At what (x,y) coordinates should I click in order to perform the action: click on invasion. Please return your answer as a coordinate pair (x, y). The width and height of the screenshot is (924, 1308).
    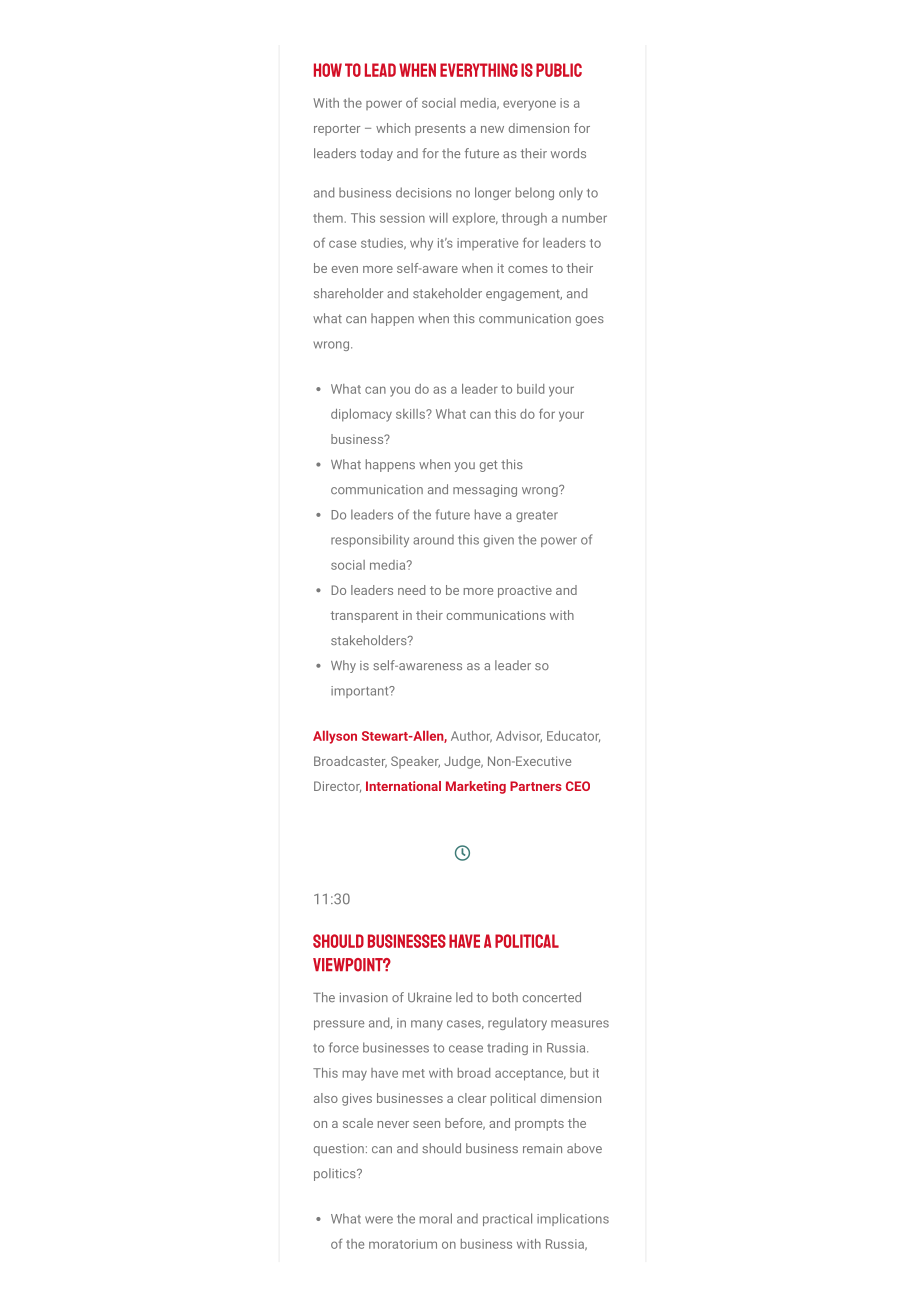
    Looking at the image, I should click on (364, 997).
